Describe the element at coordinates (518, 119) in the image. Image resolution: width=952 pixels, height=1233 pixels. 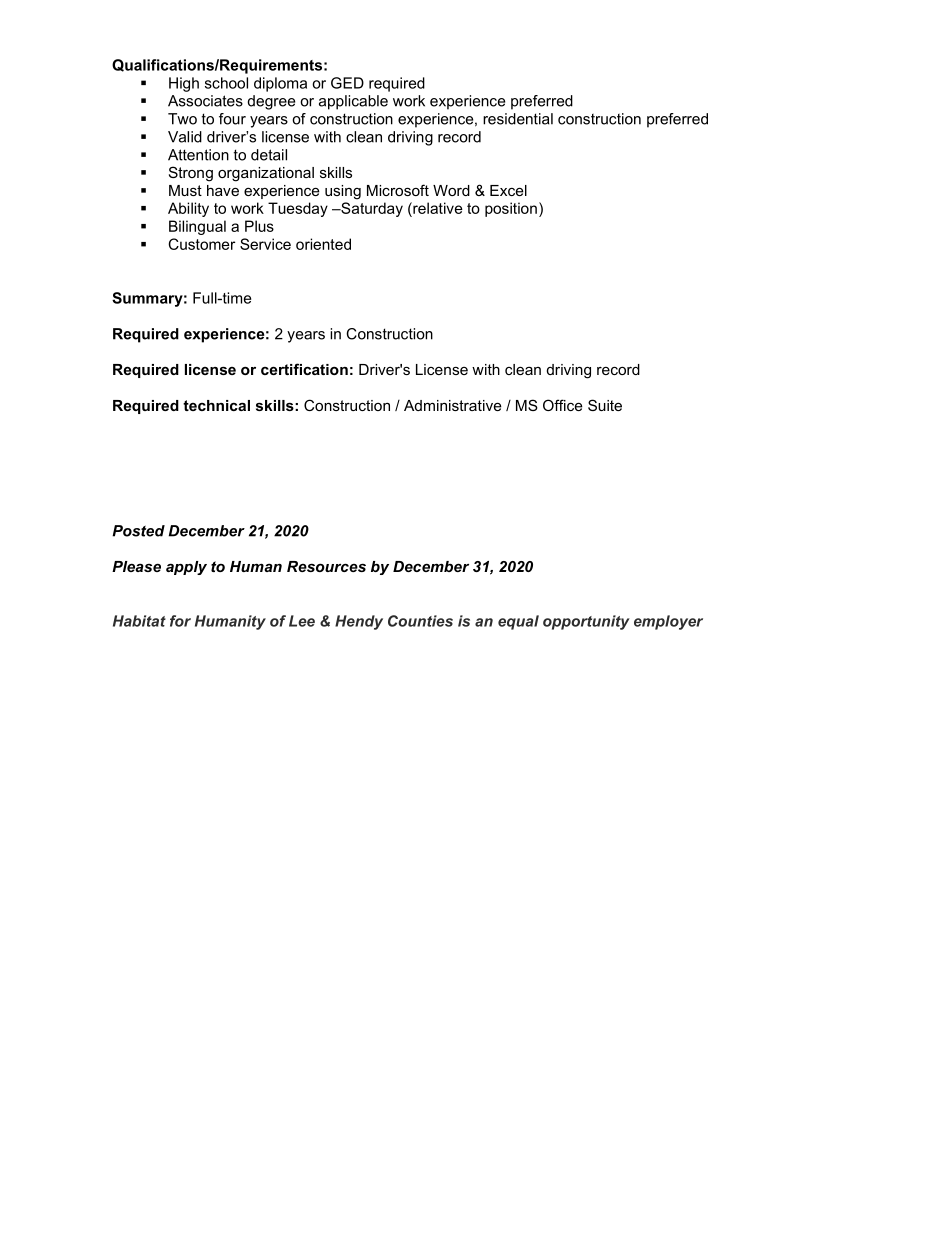
I see `residential` at that location.
